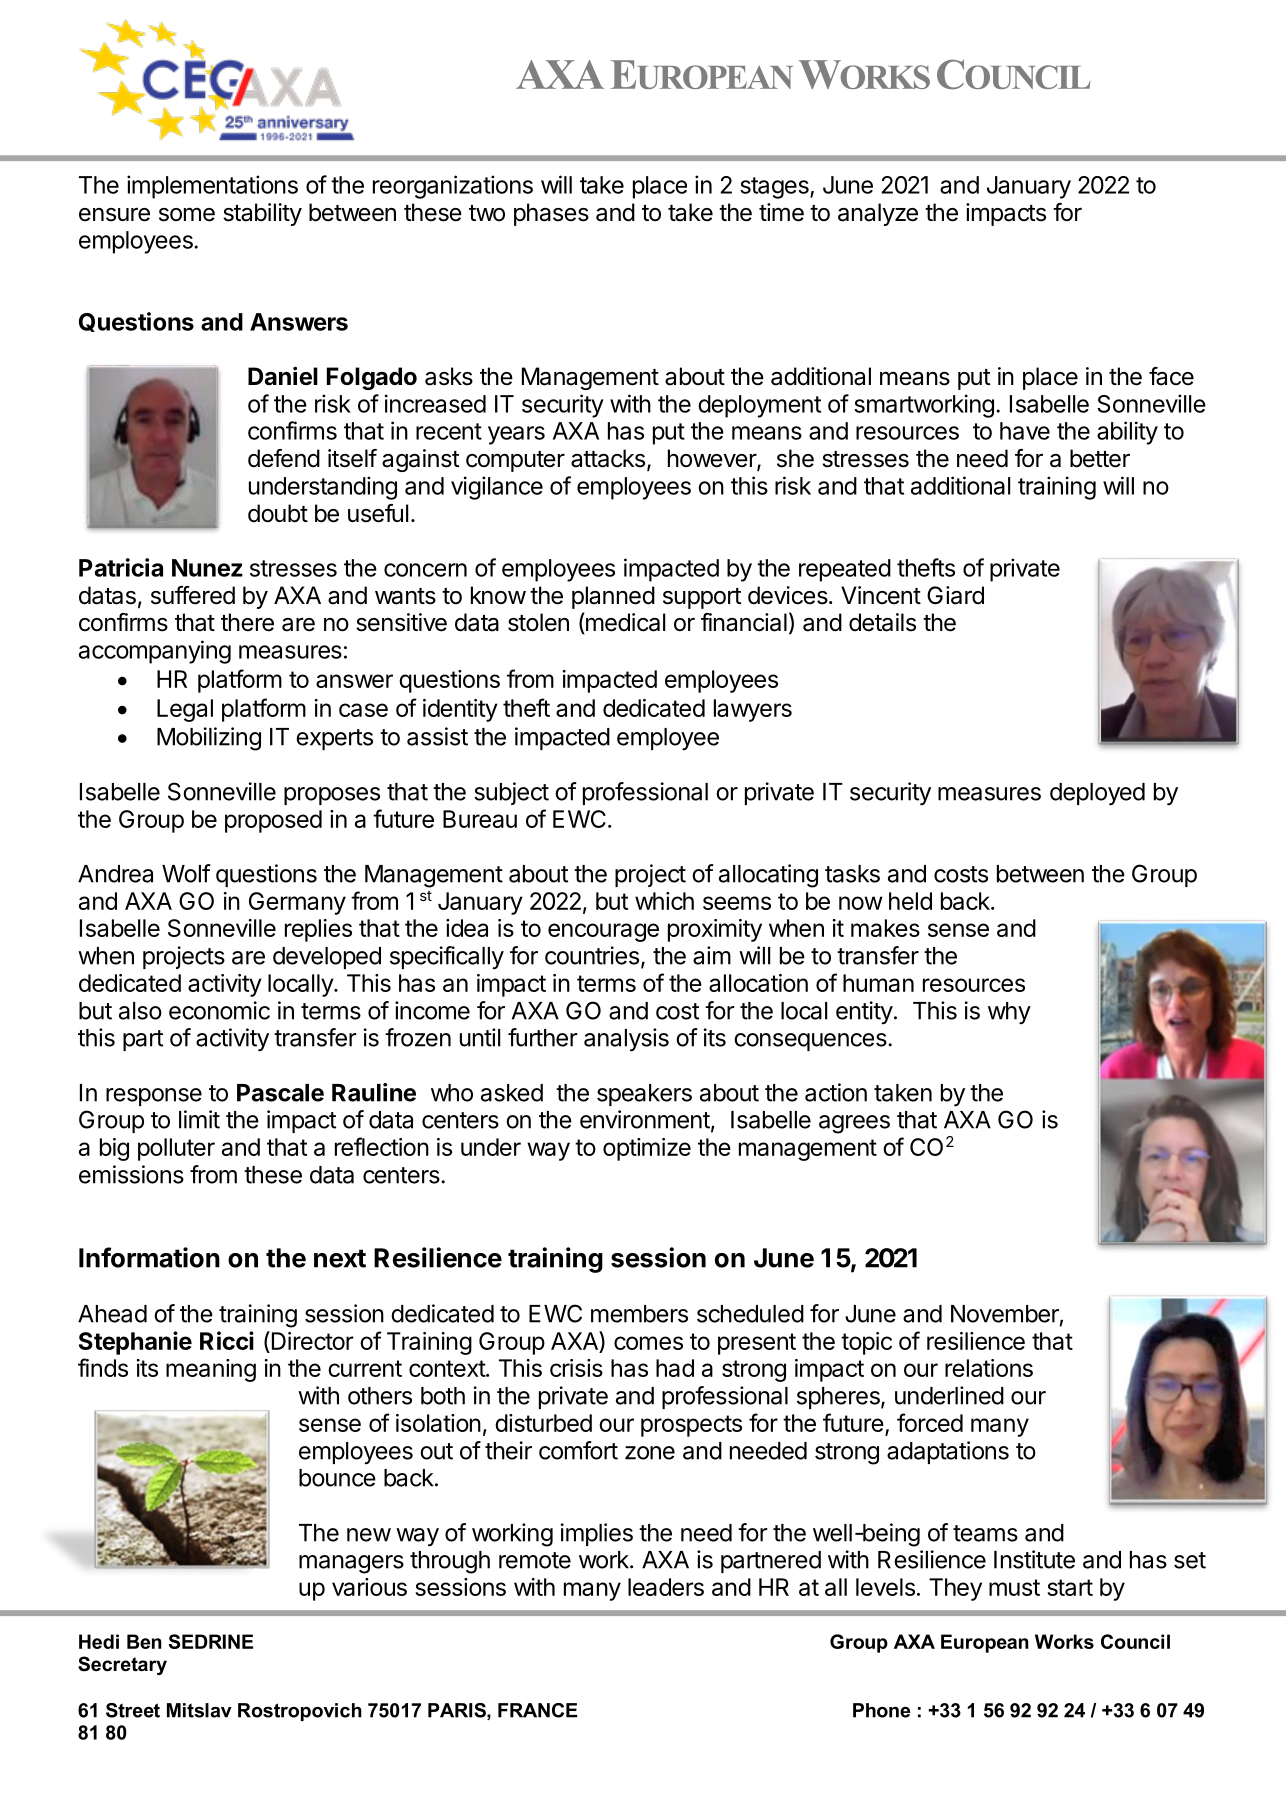 The image size is (1286, 1820). What do you see at coordinates (878, 214) in the screenshot?
I see `analyze` at bounding box center [878, 214].
